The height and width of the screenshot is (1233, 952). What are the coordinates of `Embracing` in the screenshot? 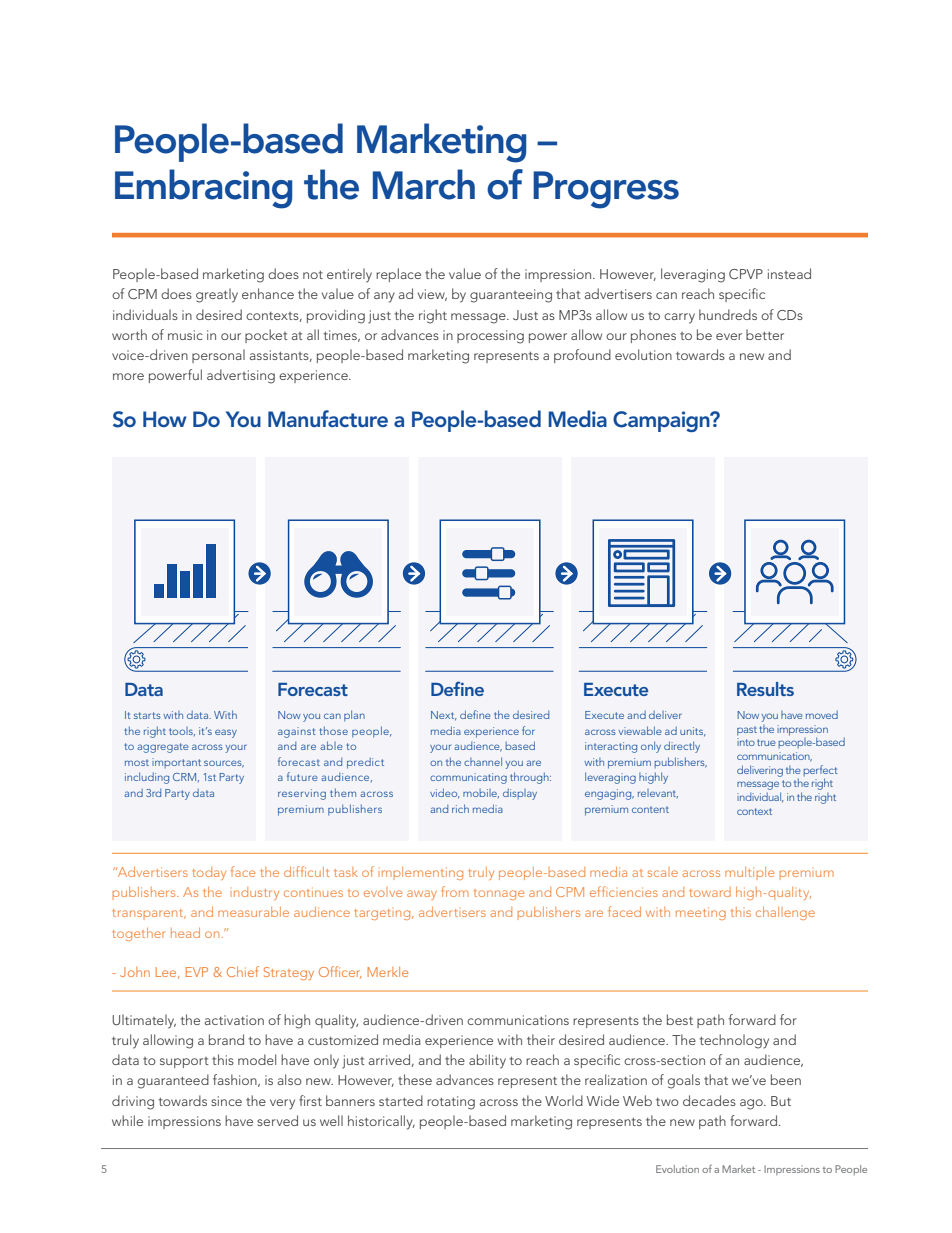 It's located at (204, 189).
